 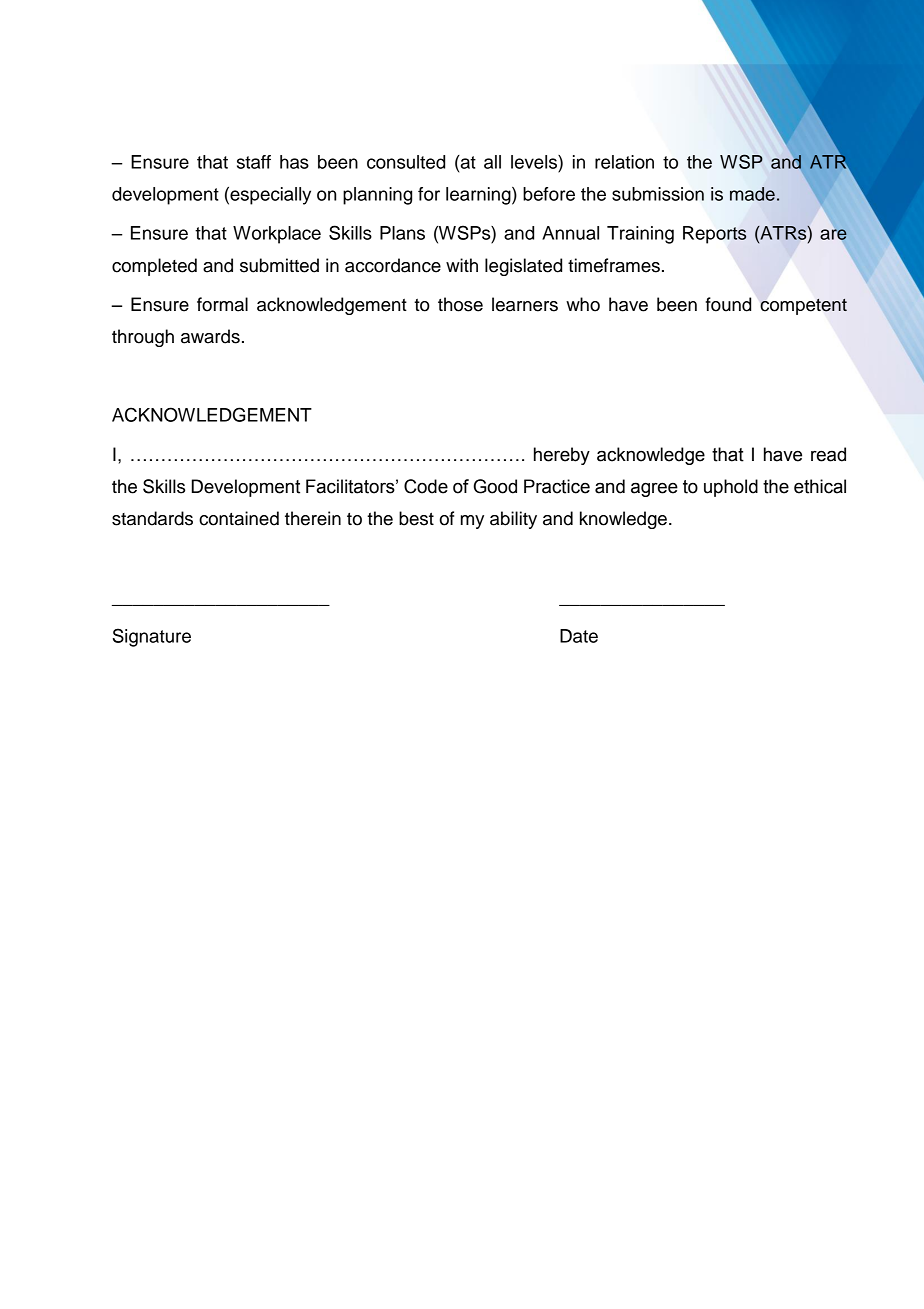 I want to click on learning, so click(x=479, y=196).
